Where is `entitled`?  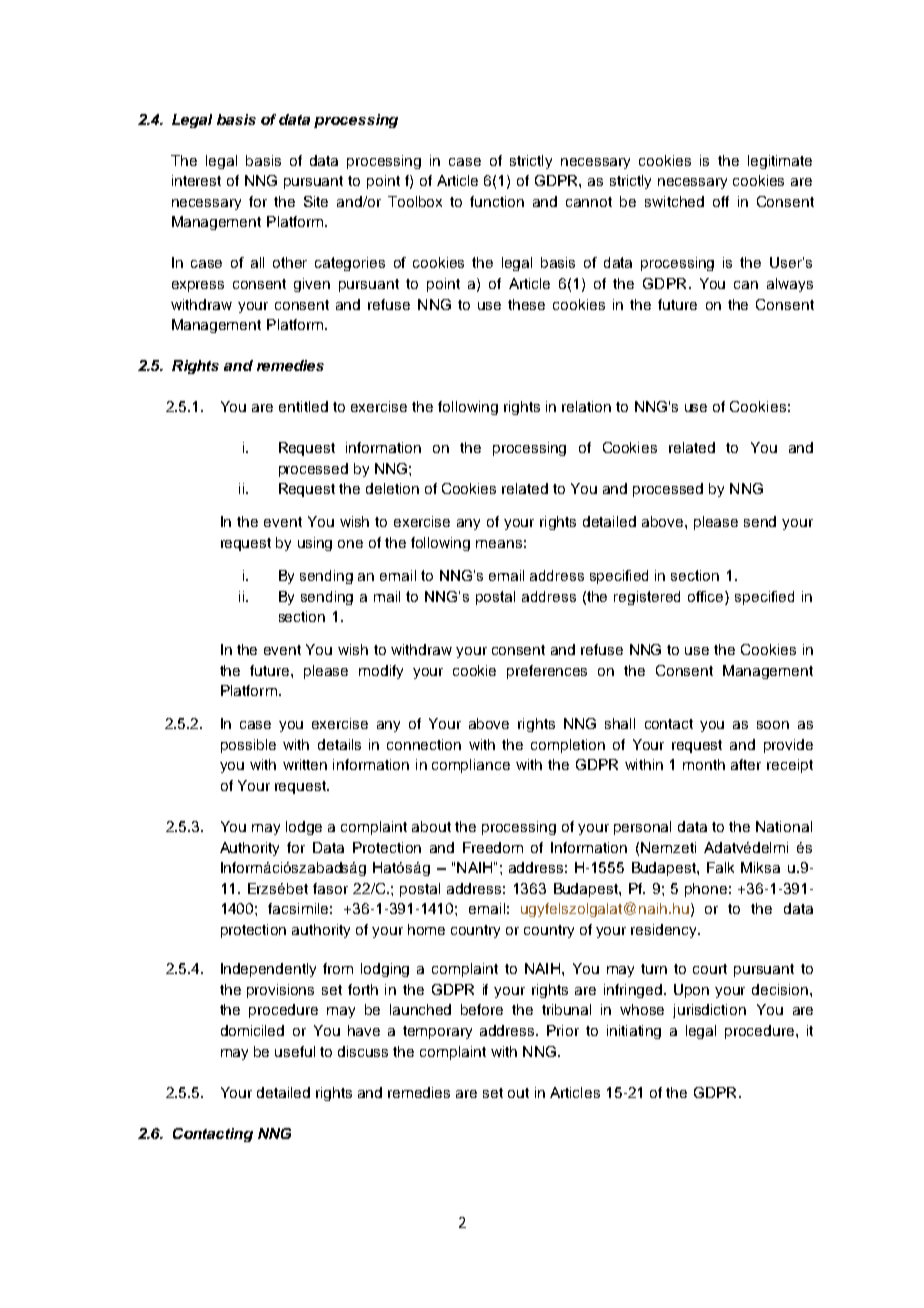 entitled is located at coordinates (303, 406).
